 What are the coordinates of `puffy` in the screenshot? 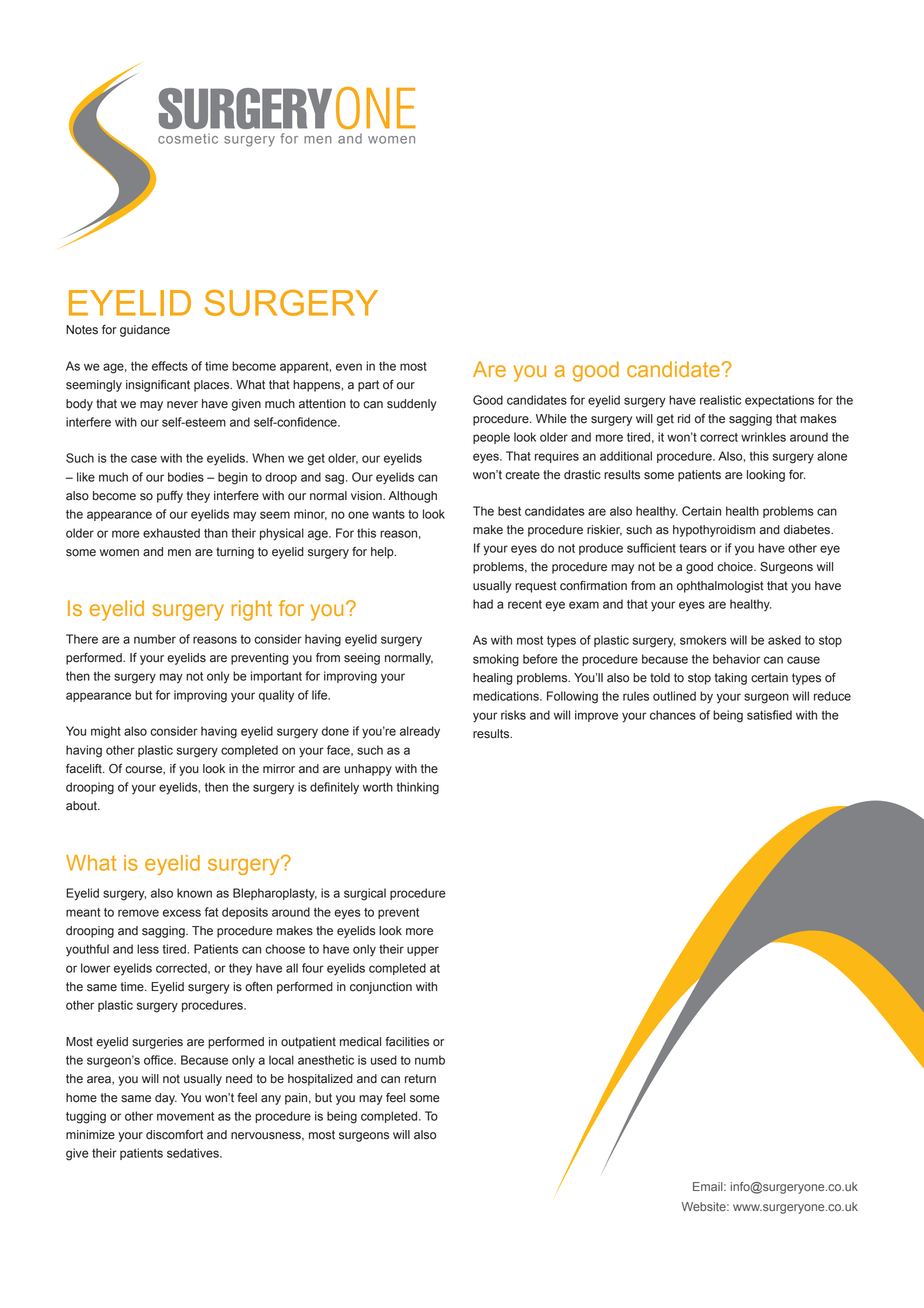 It's located at (170, 497).
